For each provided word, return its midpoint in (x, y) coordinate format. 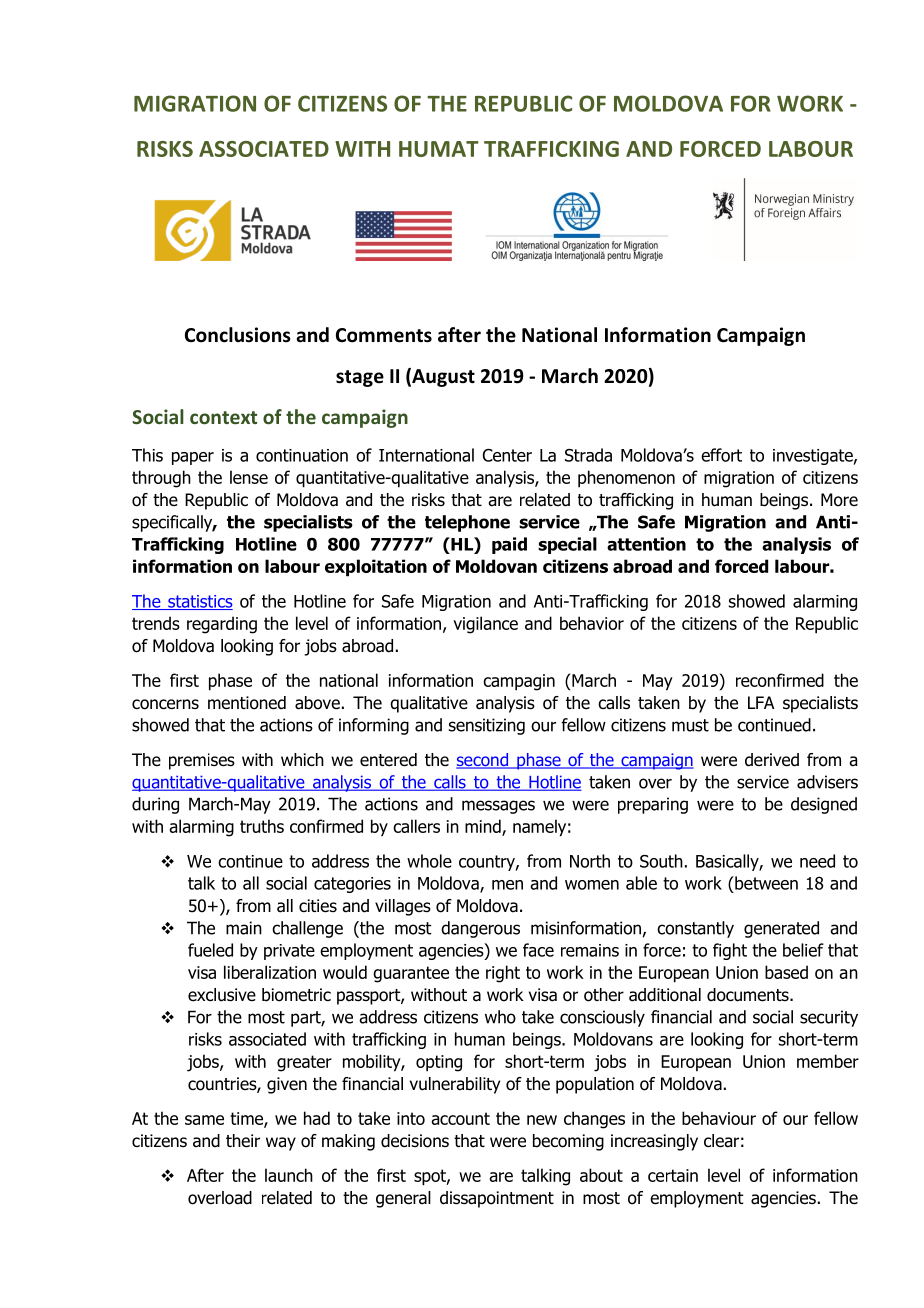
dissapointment (497, 1199)
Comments (384, 335)
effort (721, 455)
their (243, 1141)
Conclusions (238, 335)
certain (673, 1175)
